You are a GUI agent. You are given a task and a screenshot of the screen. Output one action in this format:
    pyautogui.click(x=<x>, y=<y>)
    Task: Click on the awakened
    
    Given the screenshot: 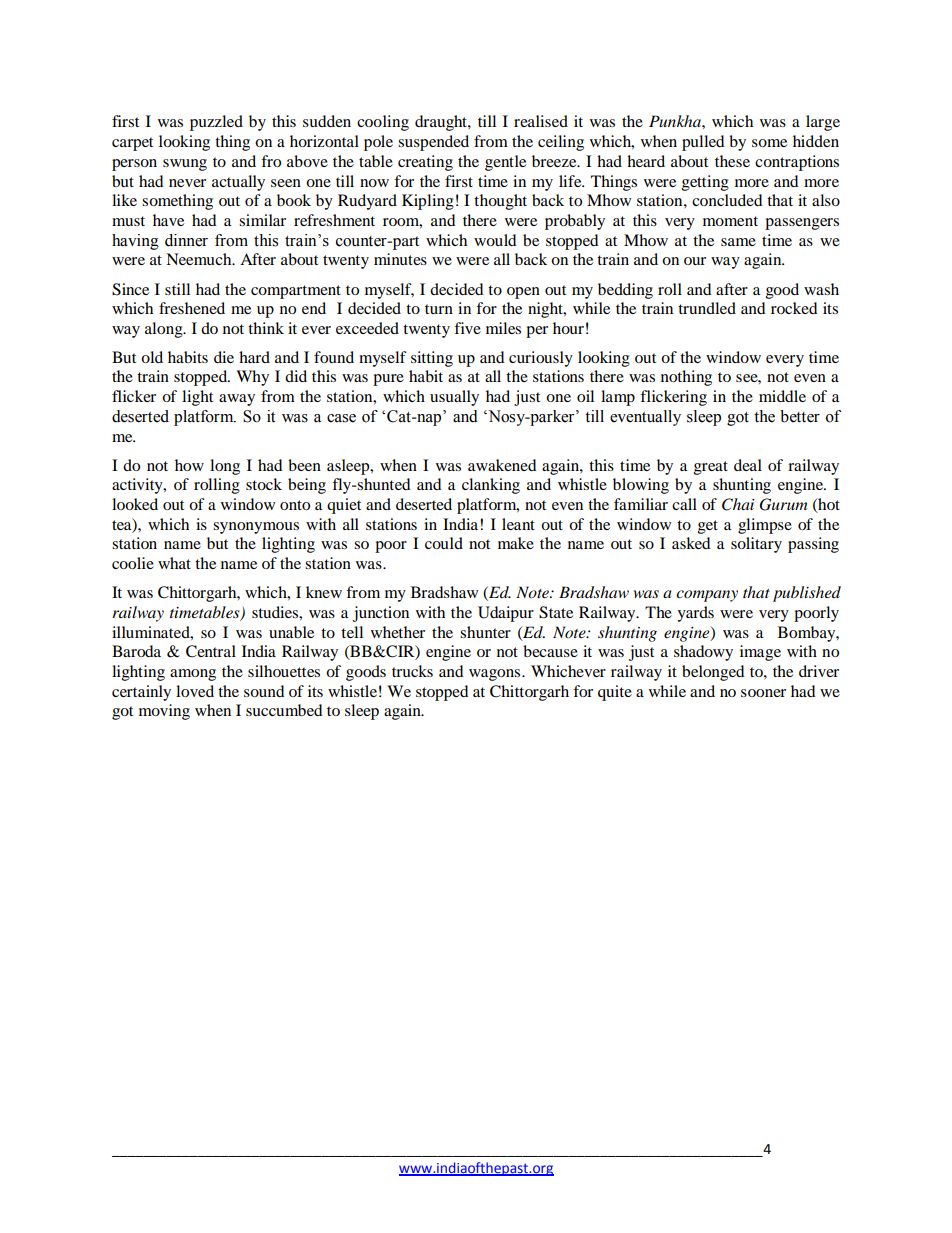 What is the action you would take?
    pyautogui.click(x=502, y=465)
